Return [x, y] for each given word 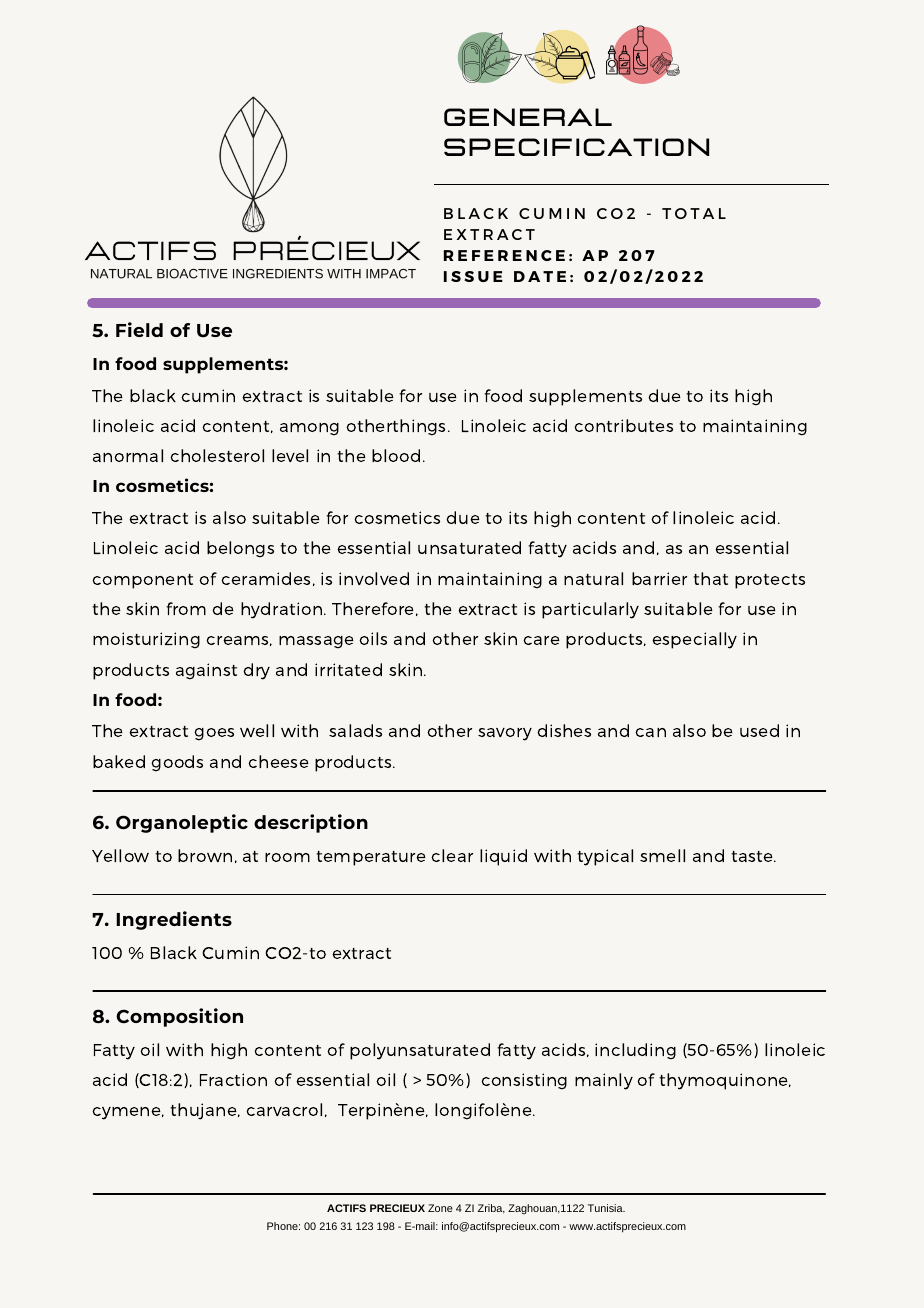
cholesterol [217, 455]
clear [452, 855]
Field [139, 329]
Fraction [233, 1079]
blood [396, 455]
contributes [623, 425]
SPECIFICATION [576, 147]
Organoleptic [182, 823]
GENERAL [528, 117]
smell [662, 855]
